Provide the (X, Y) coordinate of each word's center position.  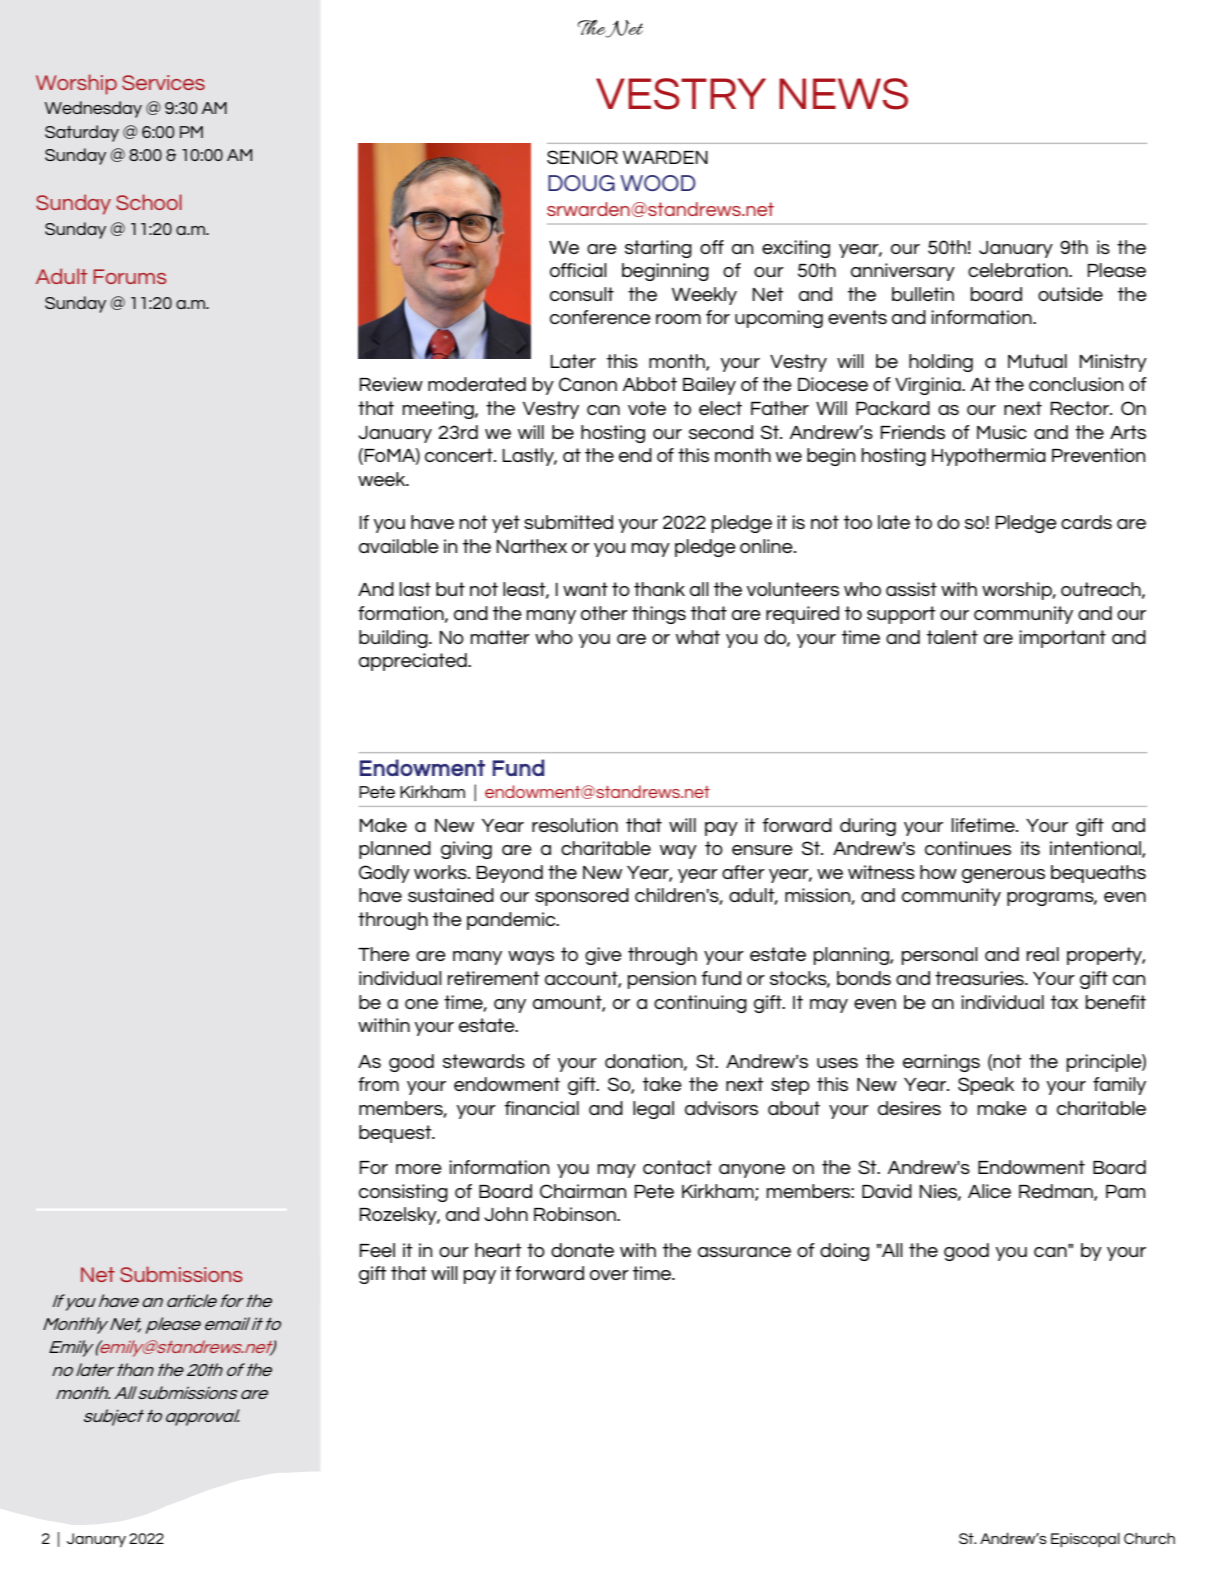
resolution (575, 825)
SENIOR (582, 157)
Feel (377, 1250)
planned (395, 850)
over (609, 1275)
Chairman (583, 1191)
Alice (989, 1191)
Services (163, 82)
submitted (568, 522)
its (1030, 848)
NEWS (843, 94)
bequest (396, 1134)
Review (391, 384)
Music (1002, 432)
